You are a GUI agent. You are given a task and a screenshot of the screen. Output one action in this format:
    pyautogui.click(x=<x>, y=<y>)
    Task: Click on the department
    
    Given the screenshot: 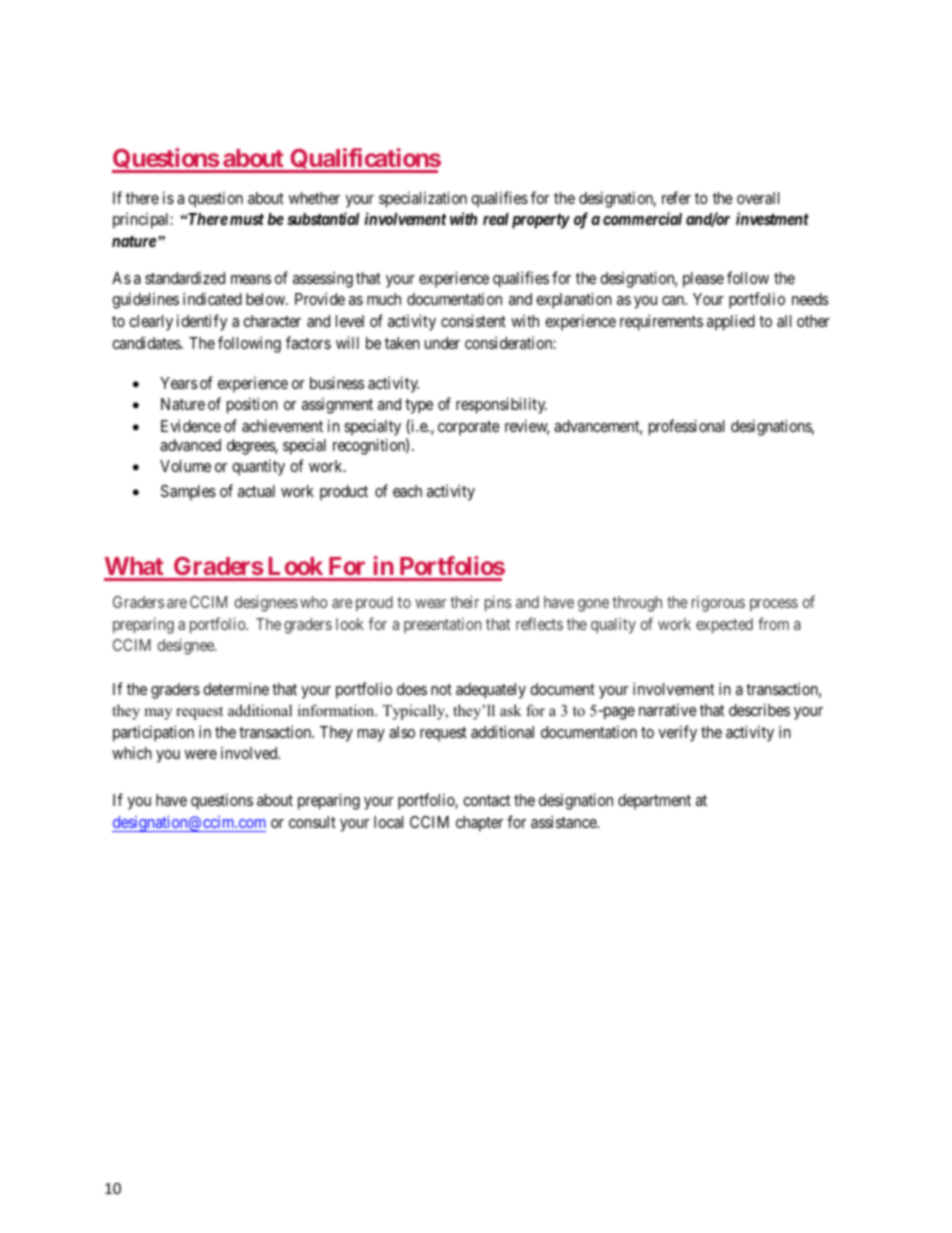 What is the action you would take?
    pyautogui.click(x=654, y=802)
